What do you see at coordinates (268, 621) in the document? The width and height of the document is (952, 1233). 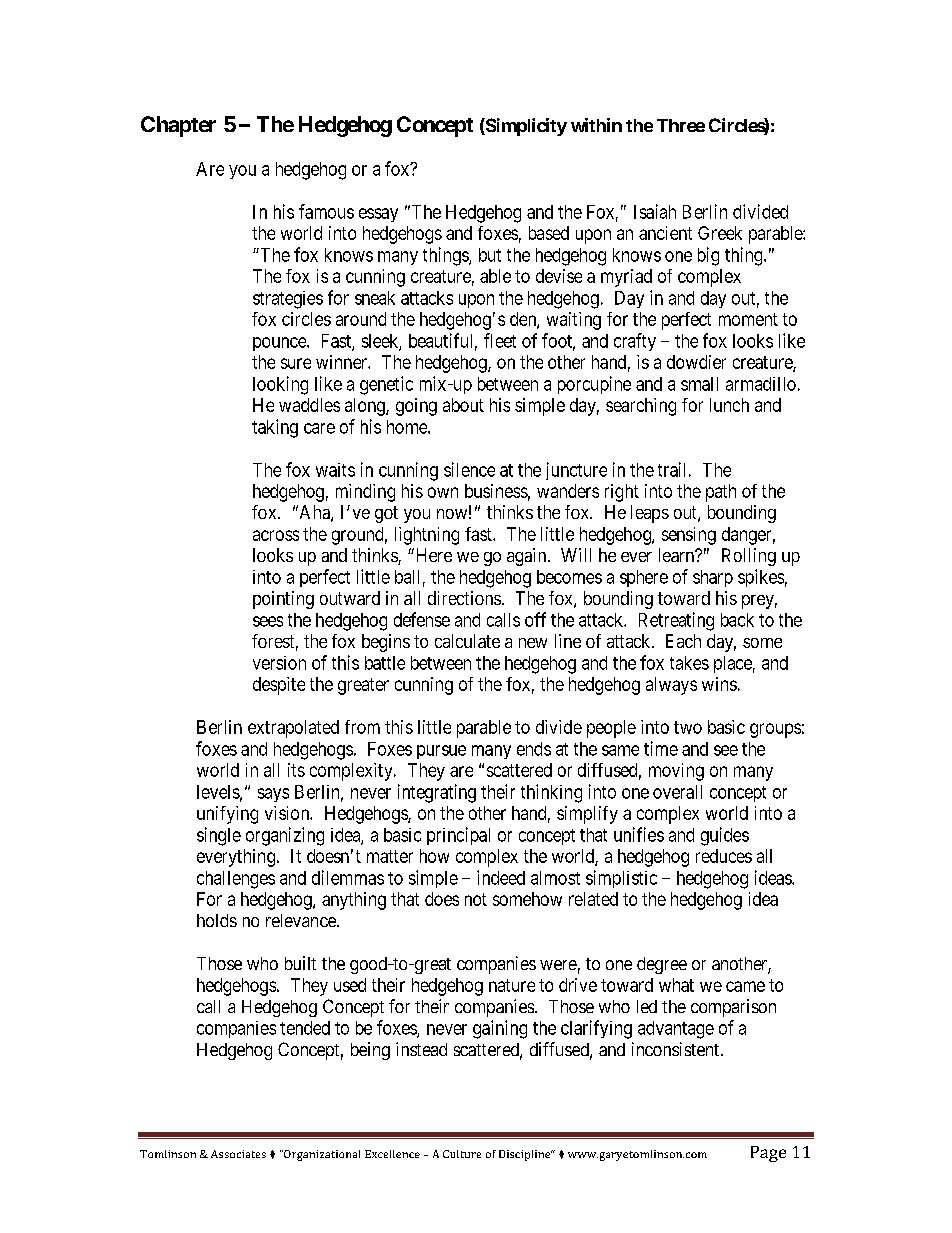 I see `sees` at bounding box center [268, 621].
